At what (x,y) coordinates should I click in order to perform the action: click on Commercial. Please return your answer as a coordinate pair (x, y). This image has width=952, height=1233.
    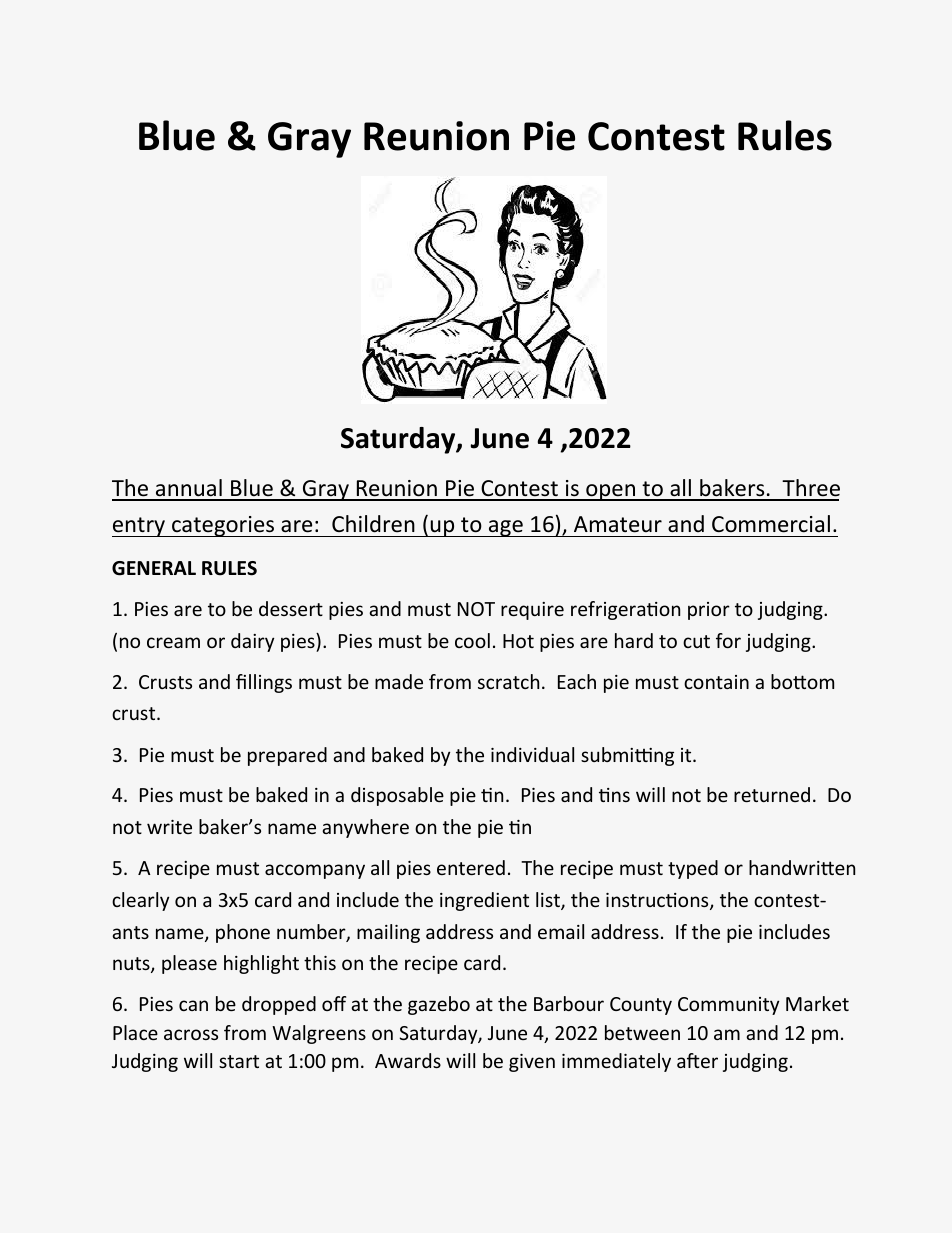
    Looking at the image, I should click on (771, 524).
